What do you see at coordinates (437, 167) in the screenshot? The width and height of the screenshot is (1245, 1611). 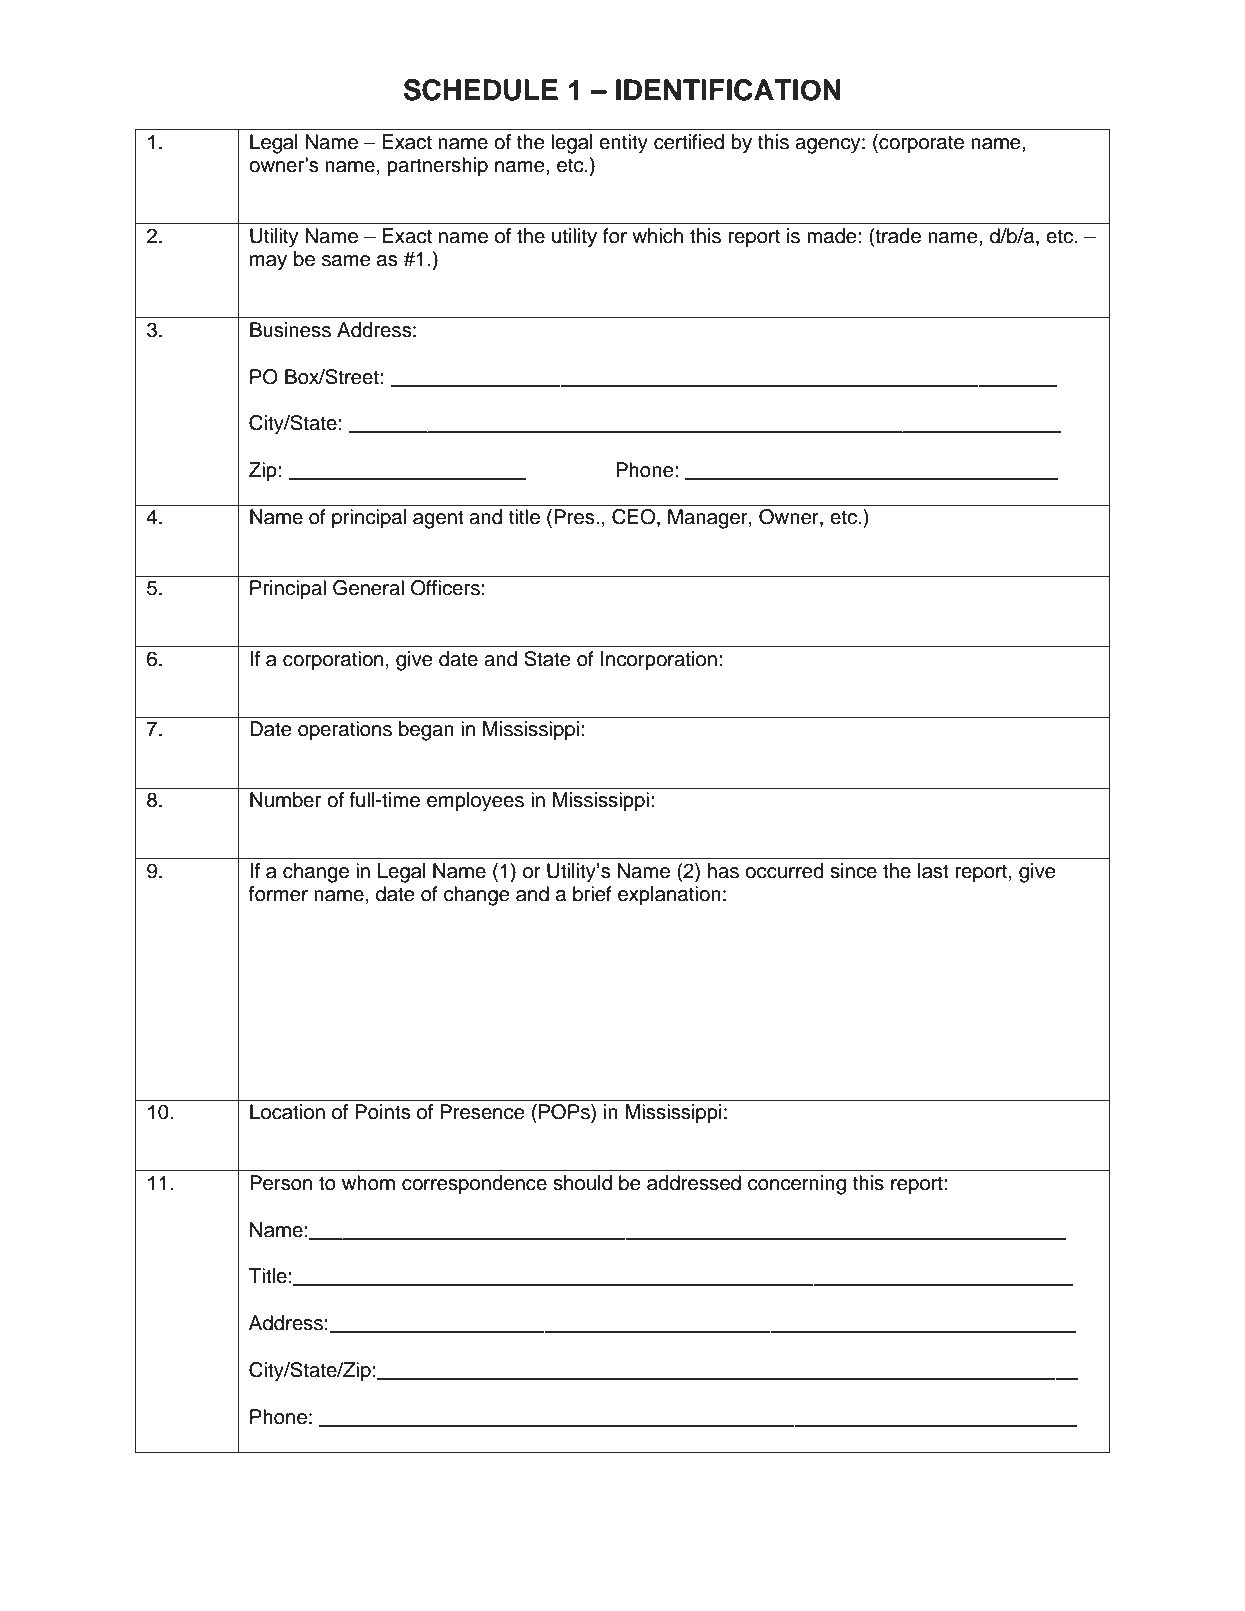 I see `partnership` at bounding box center [437, 167].
